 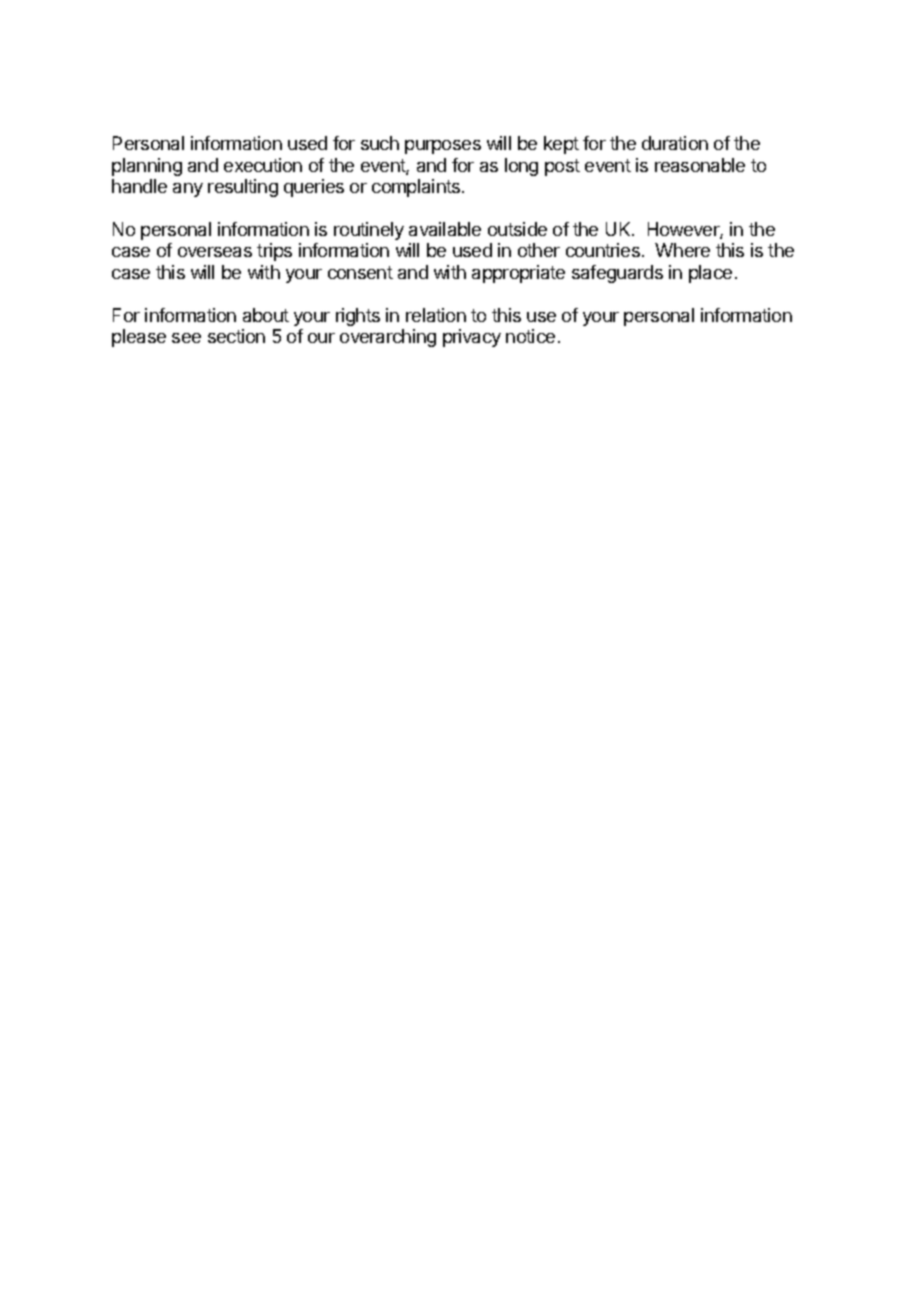 What do you see at coordinates (443, 147) in the screenshot?
I see `purposes` at bounding box center [443, 147].
